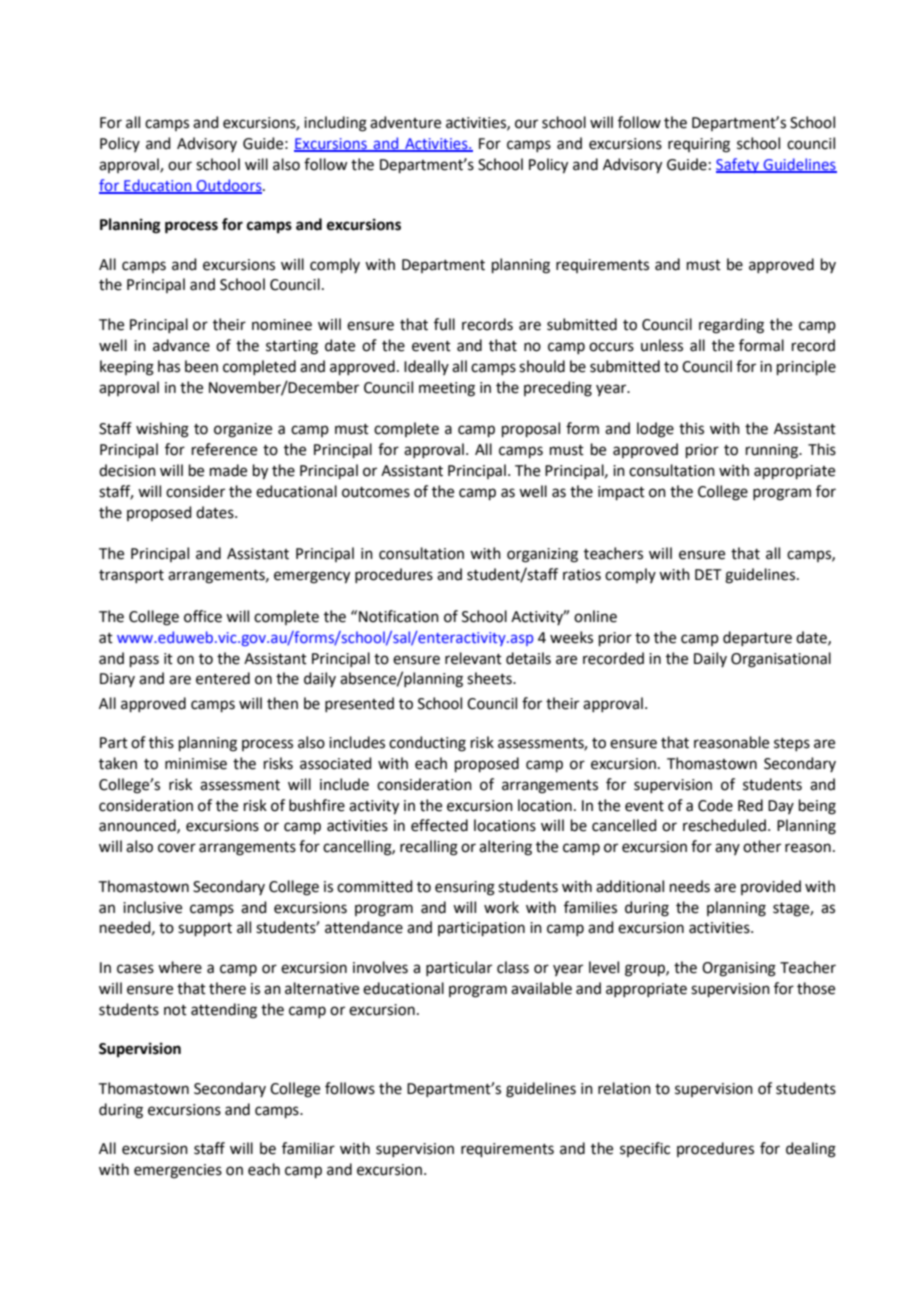 This image has height=1308, width=924. What do you see at coordinates (473, 658) in the image?
I see `relevant` at bounding box center [473, 658].
